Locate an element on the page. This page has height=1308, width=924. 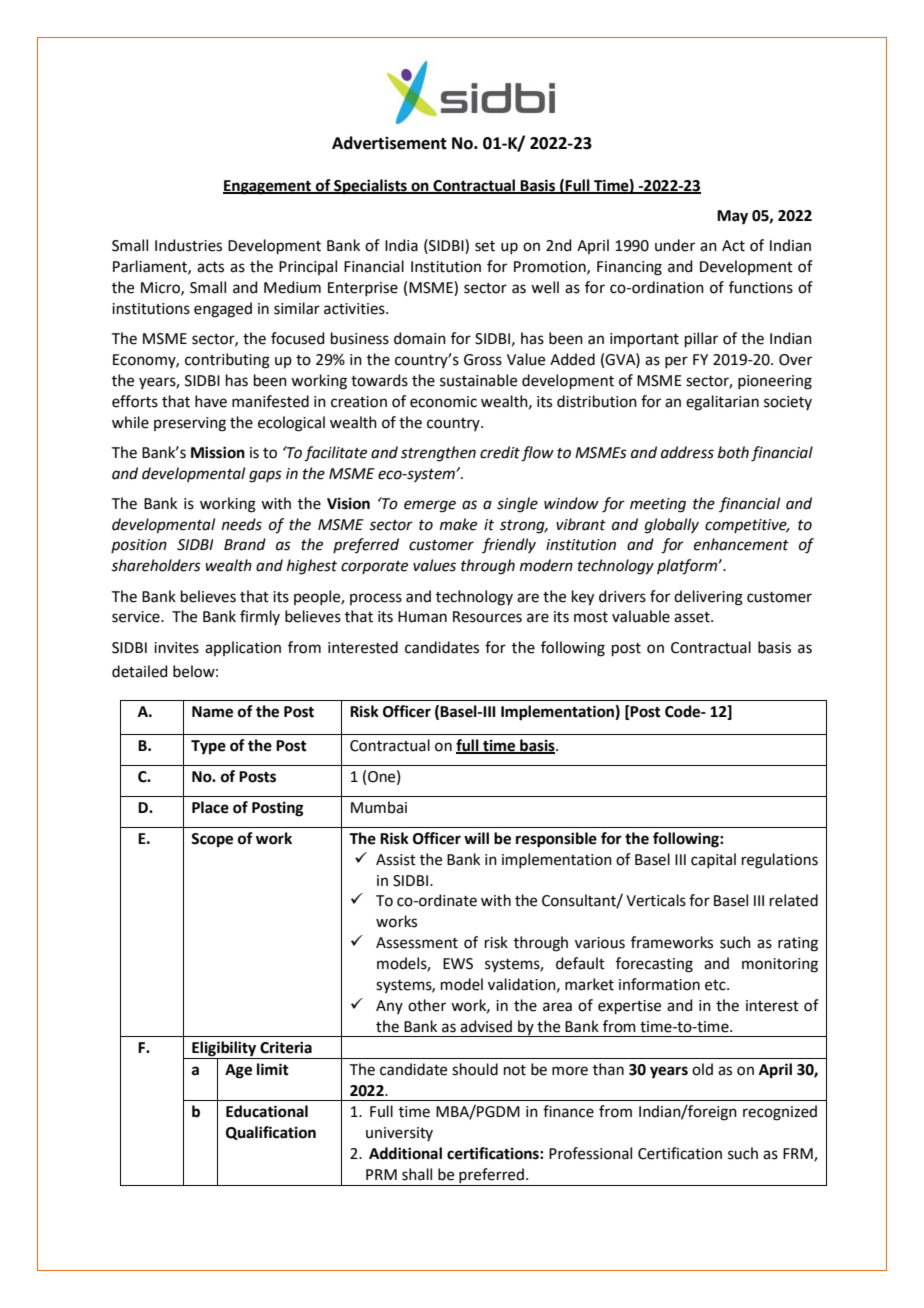
have is located at coordinates (211, 401).
